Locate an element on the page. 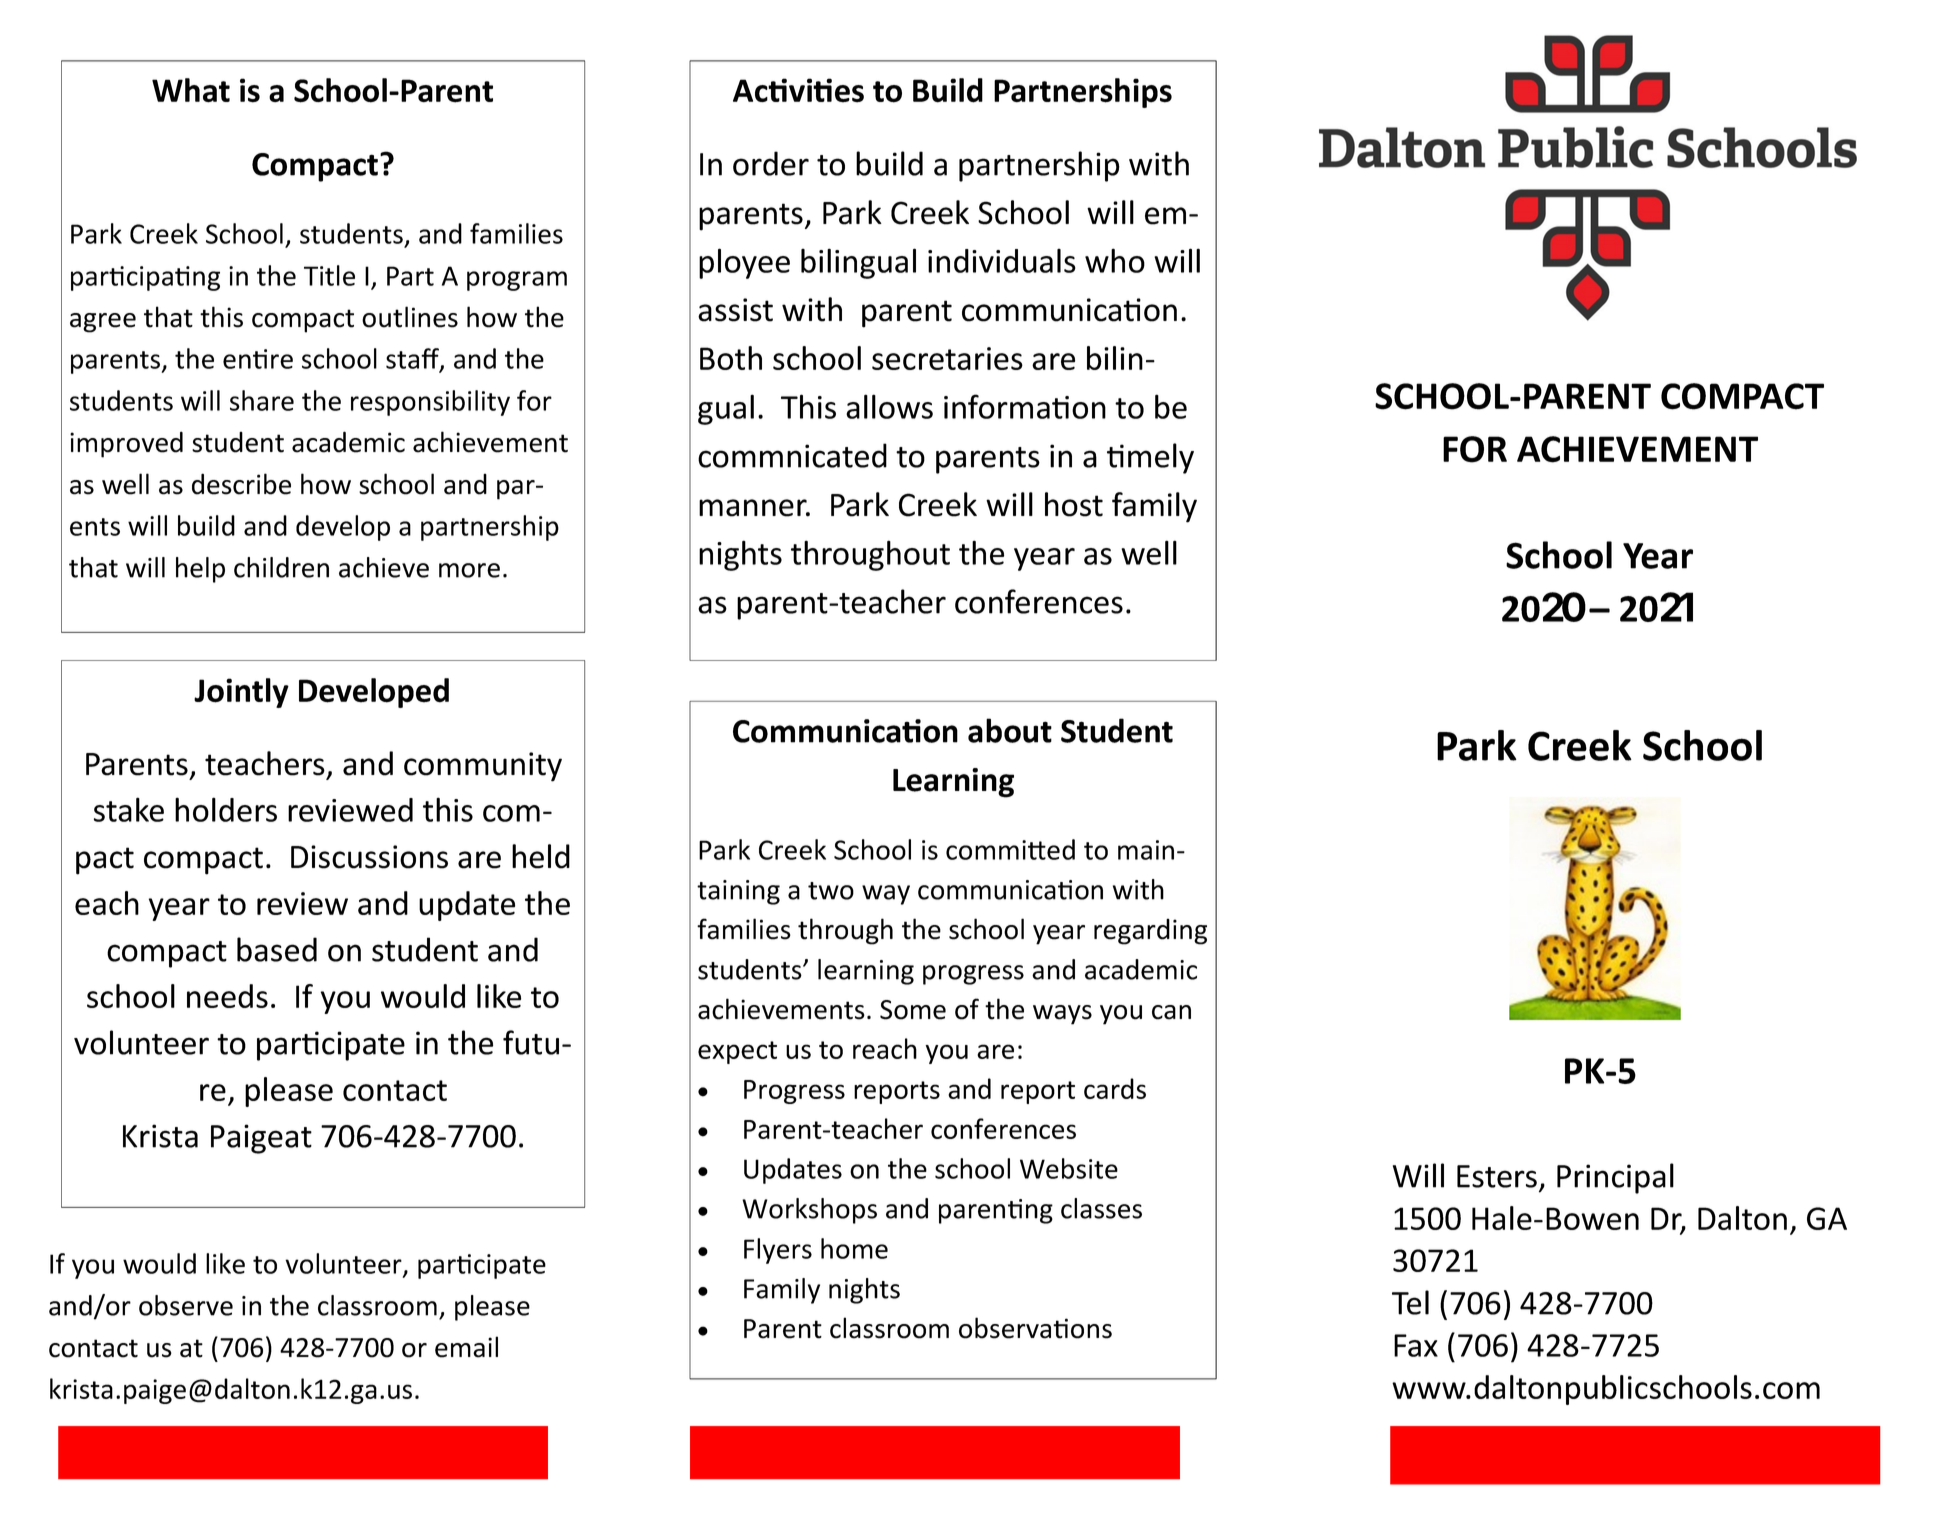 This document has width=1960, height=1515. host is located at coordinates (1074, 504).
